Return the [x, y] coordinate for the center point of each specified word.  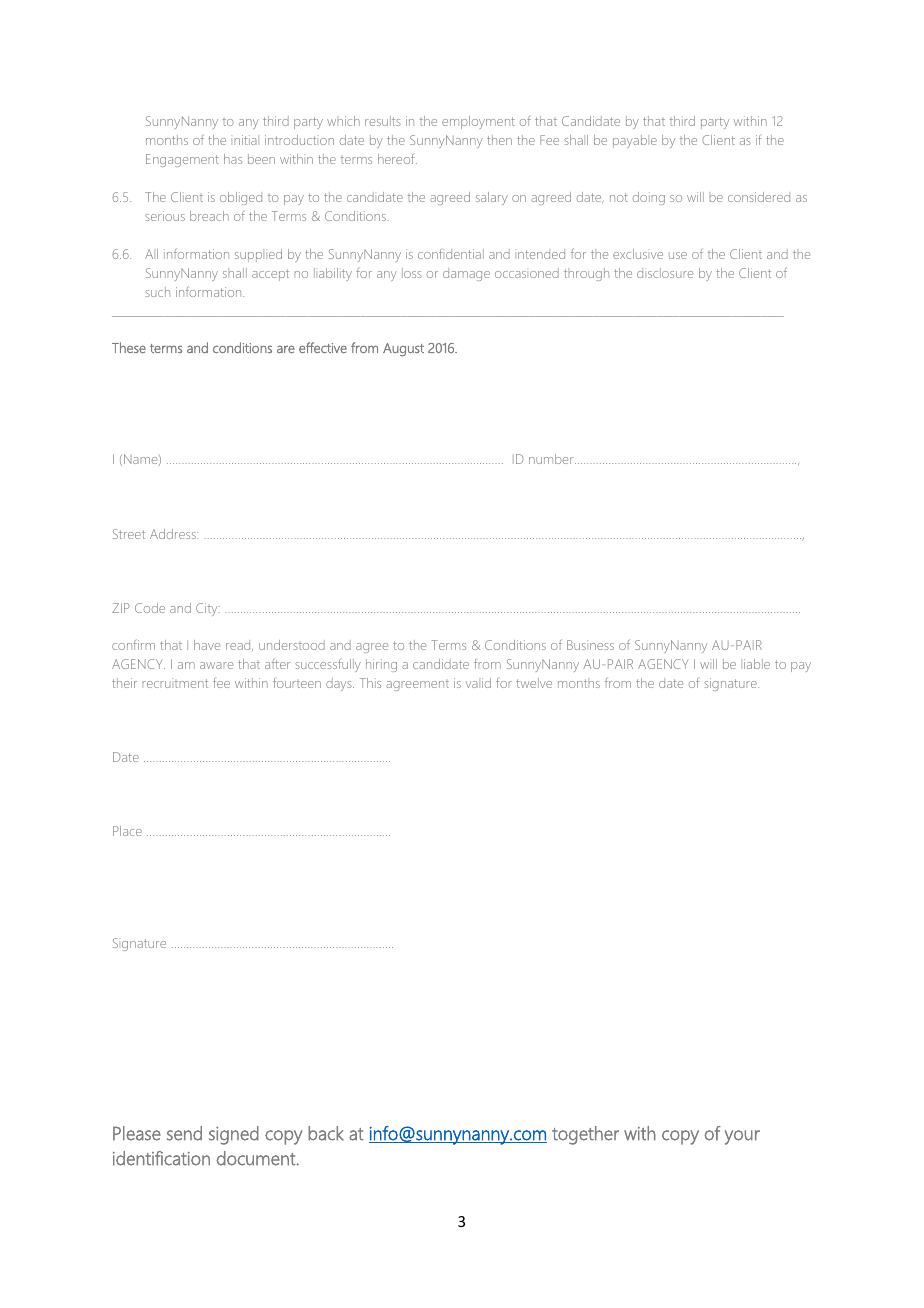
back [326, 1133]
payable [635, 141]
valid [478, 683]
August [403, 350]
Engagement [182, 160]
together [585, 1135]
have [207, 645]
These [129, 347]
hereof [397, 159]
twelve [534, 683]
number [552, 459]
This [370, 683]
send [184, 1133]
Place [127, 831]
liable [757, 664]
